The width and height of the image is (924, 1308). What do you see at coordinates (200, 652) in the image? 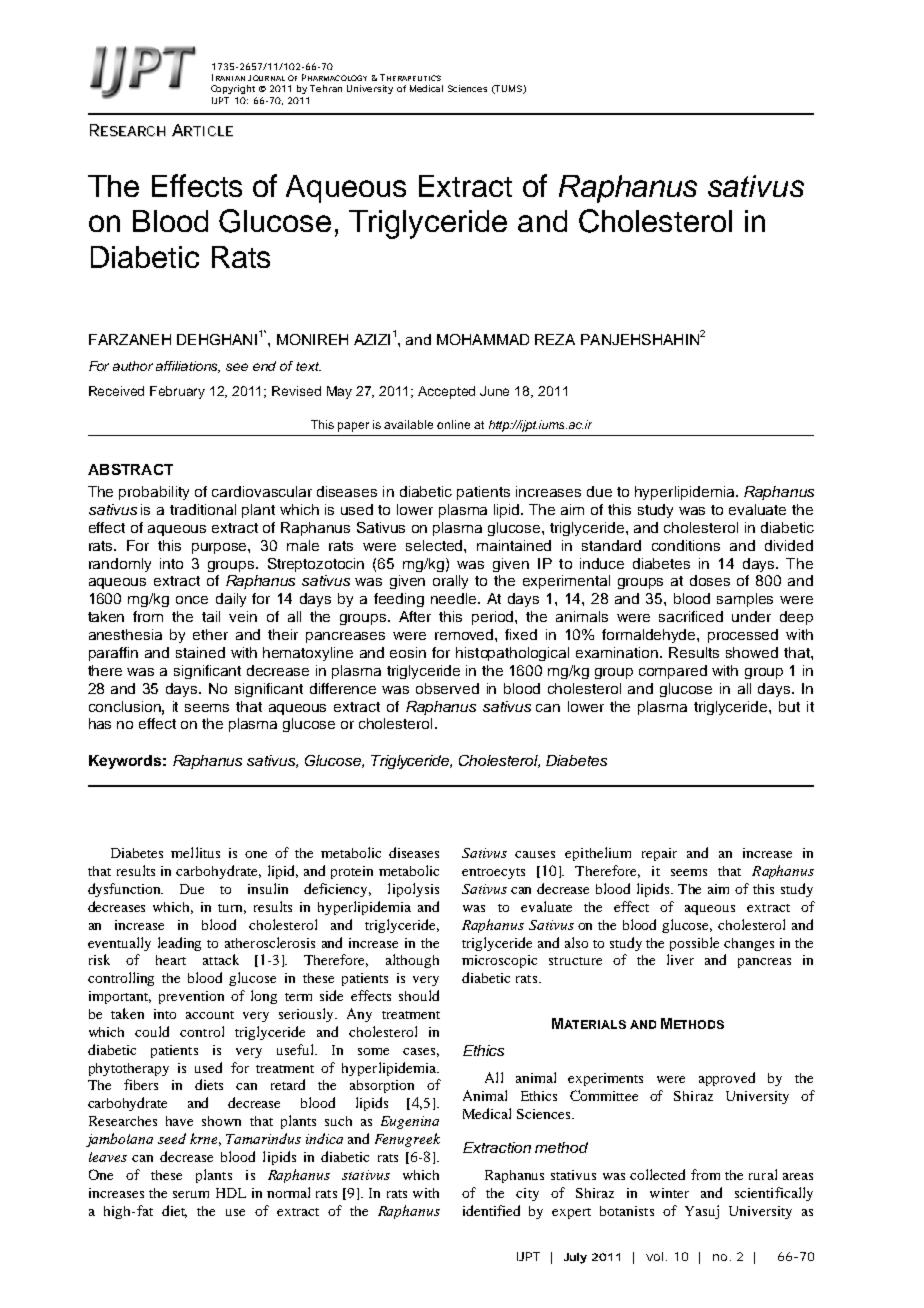
I see `stained` at bounding box center [200, 652].
